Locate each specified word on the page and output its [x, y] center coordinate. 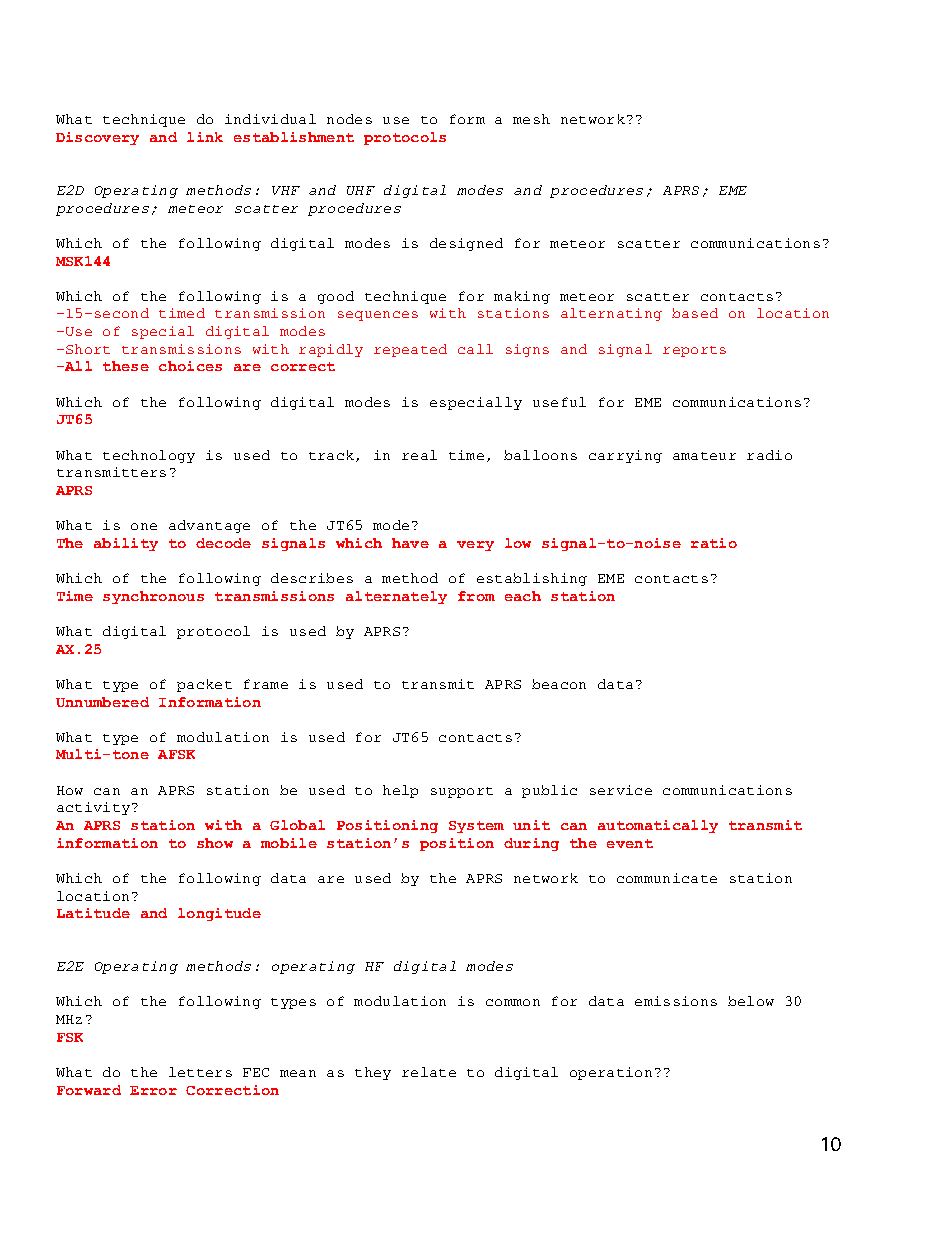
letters [200, 1072]
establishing [532, 579]
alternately [396, 597]
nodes [349, 119]
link [205, 137]
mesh [531, 119]
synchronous [153, 597]
